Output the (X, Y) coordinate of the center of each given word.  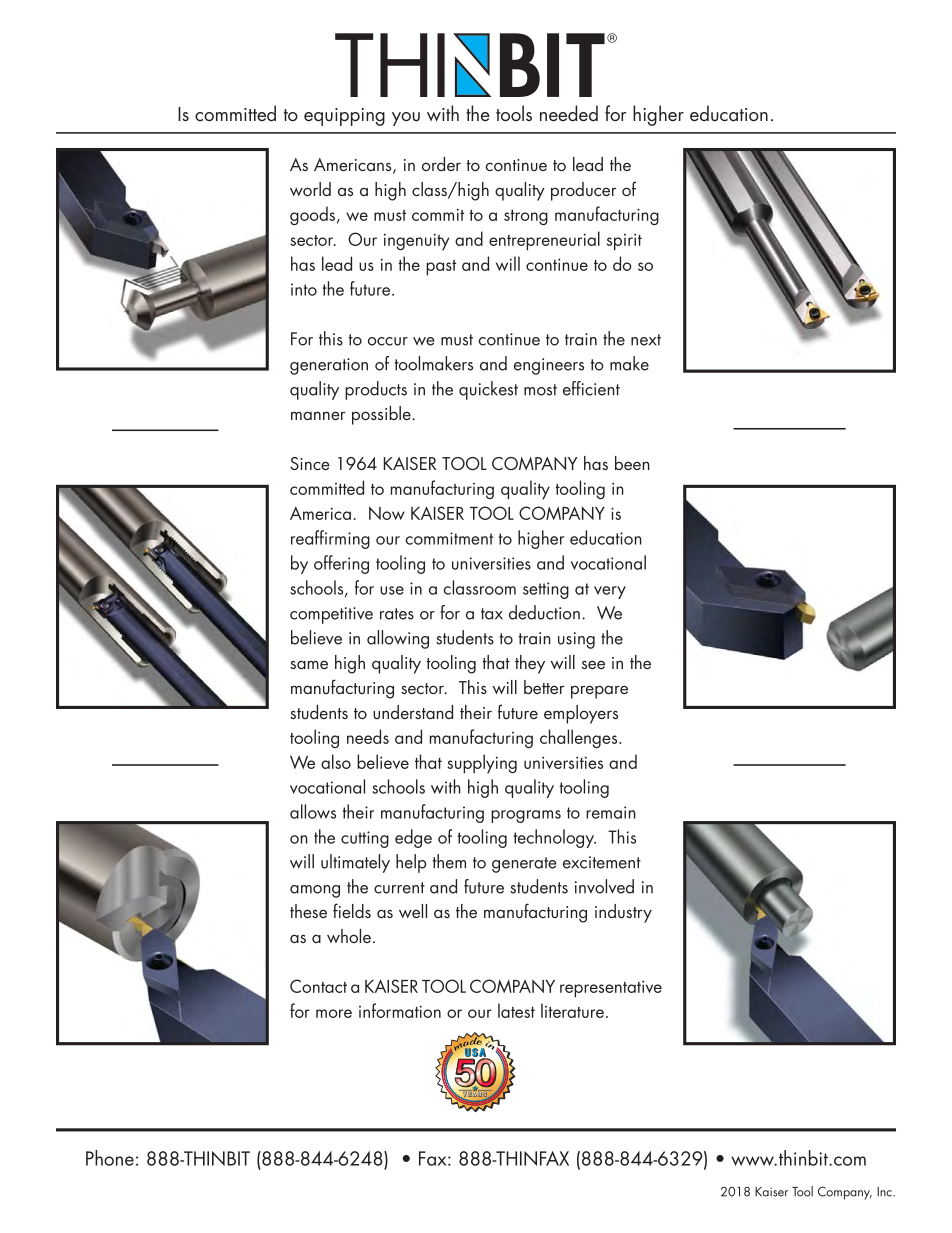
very (610, 592)
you (406, 119)
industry (623, 913)
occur (388, 341)
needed (569, 113)
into (304, 289)
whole (349, 936)
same (309, 664)
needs (368, 736)
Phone (110, 1158)
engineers (549, 366)
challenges (580, 738)
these (308, 911)
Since (310, 463)
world (310, 189)
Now (387, 513)
